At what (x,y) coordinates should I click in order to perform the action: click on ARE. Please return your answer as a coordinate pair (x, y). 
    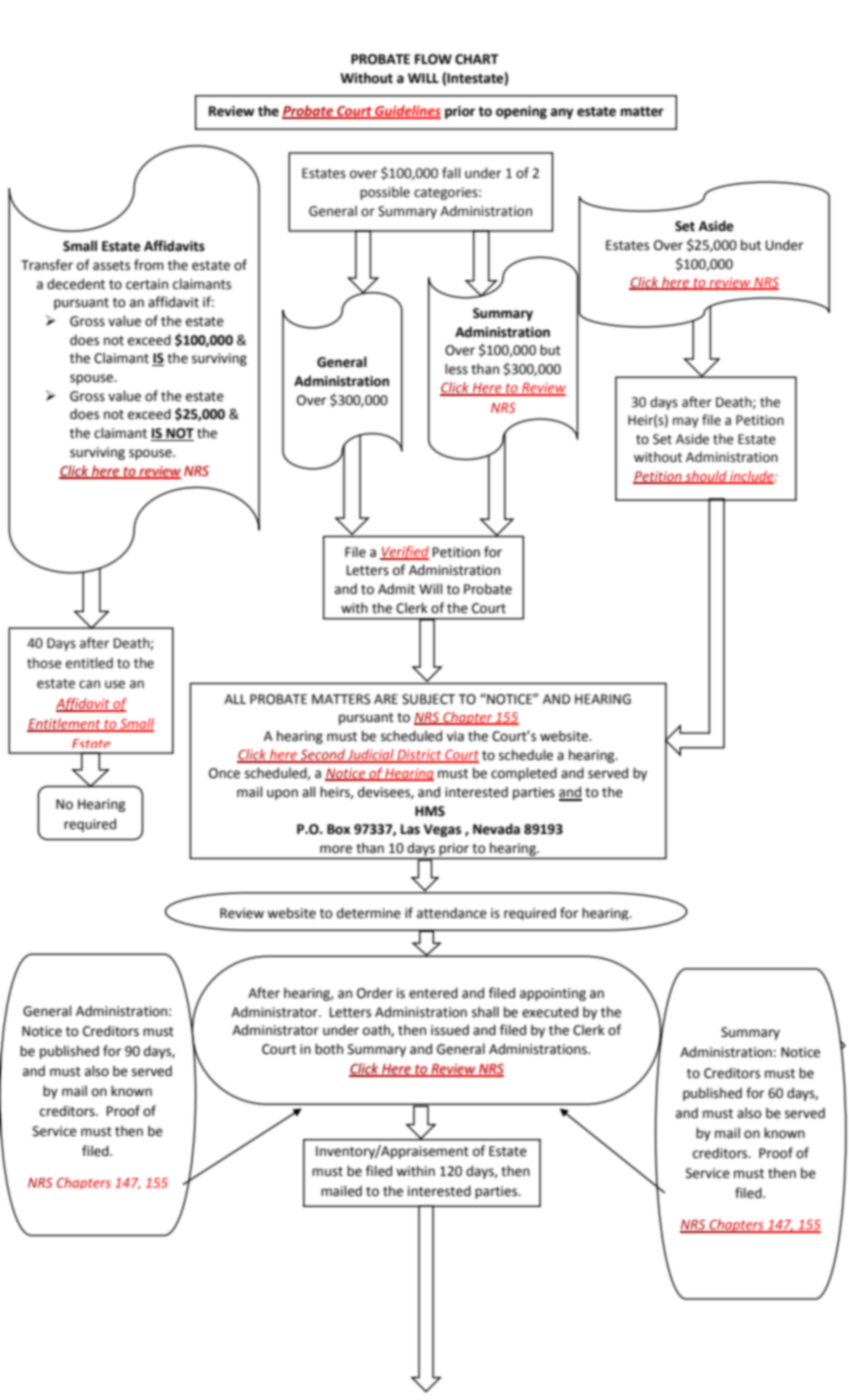
    Looking at the image, I should click on (386, 699).
